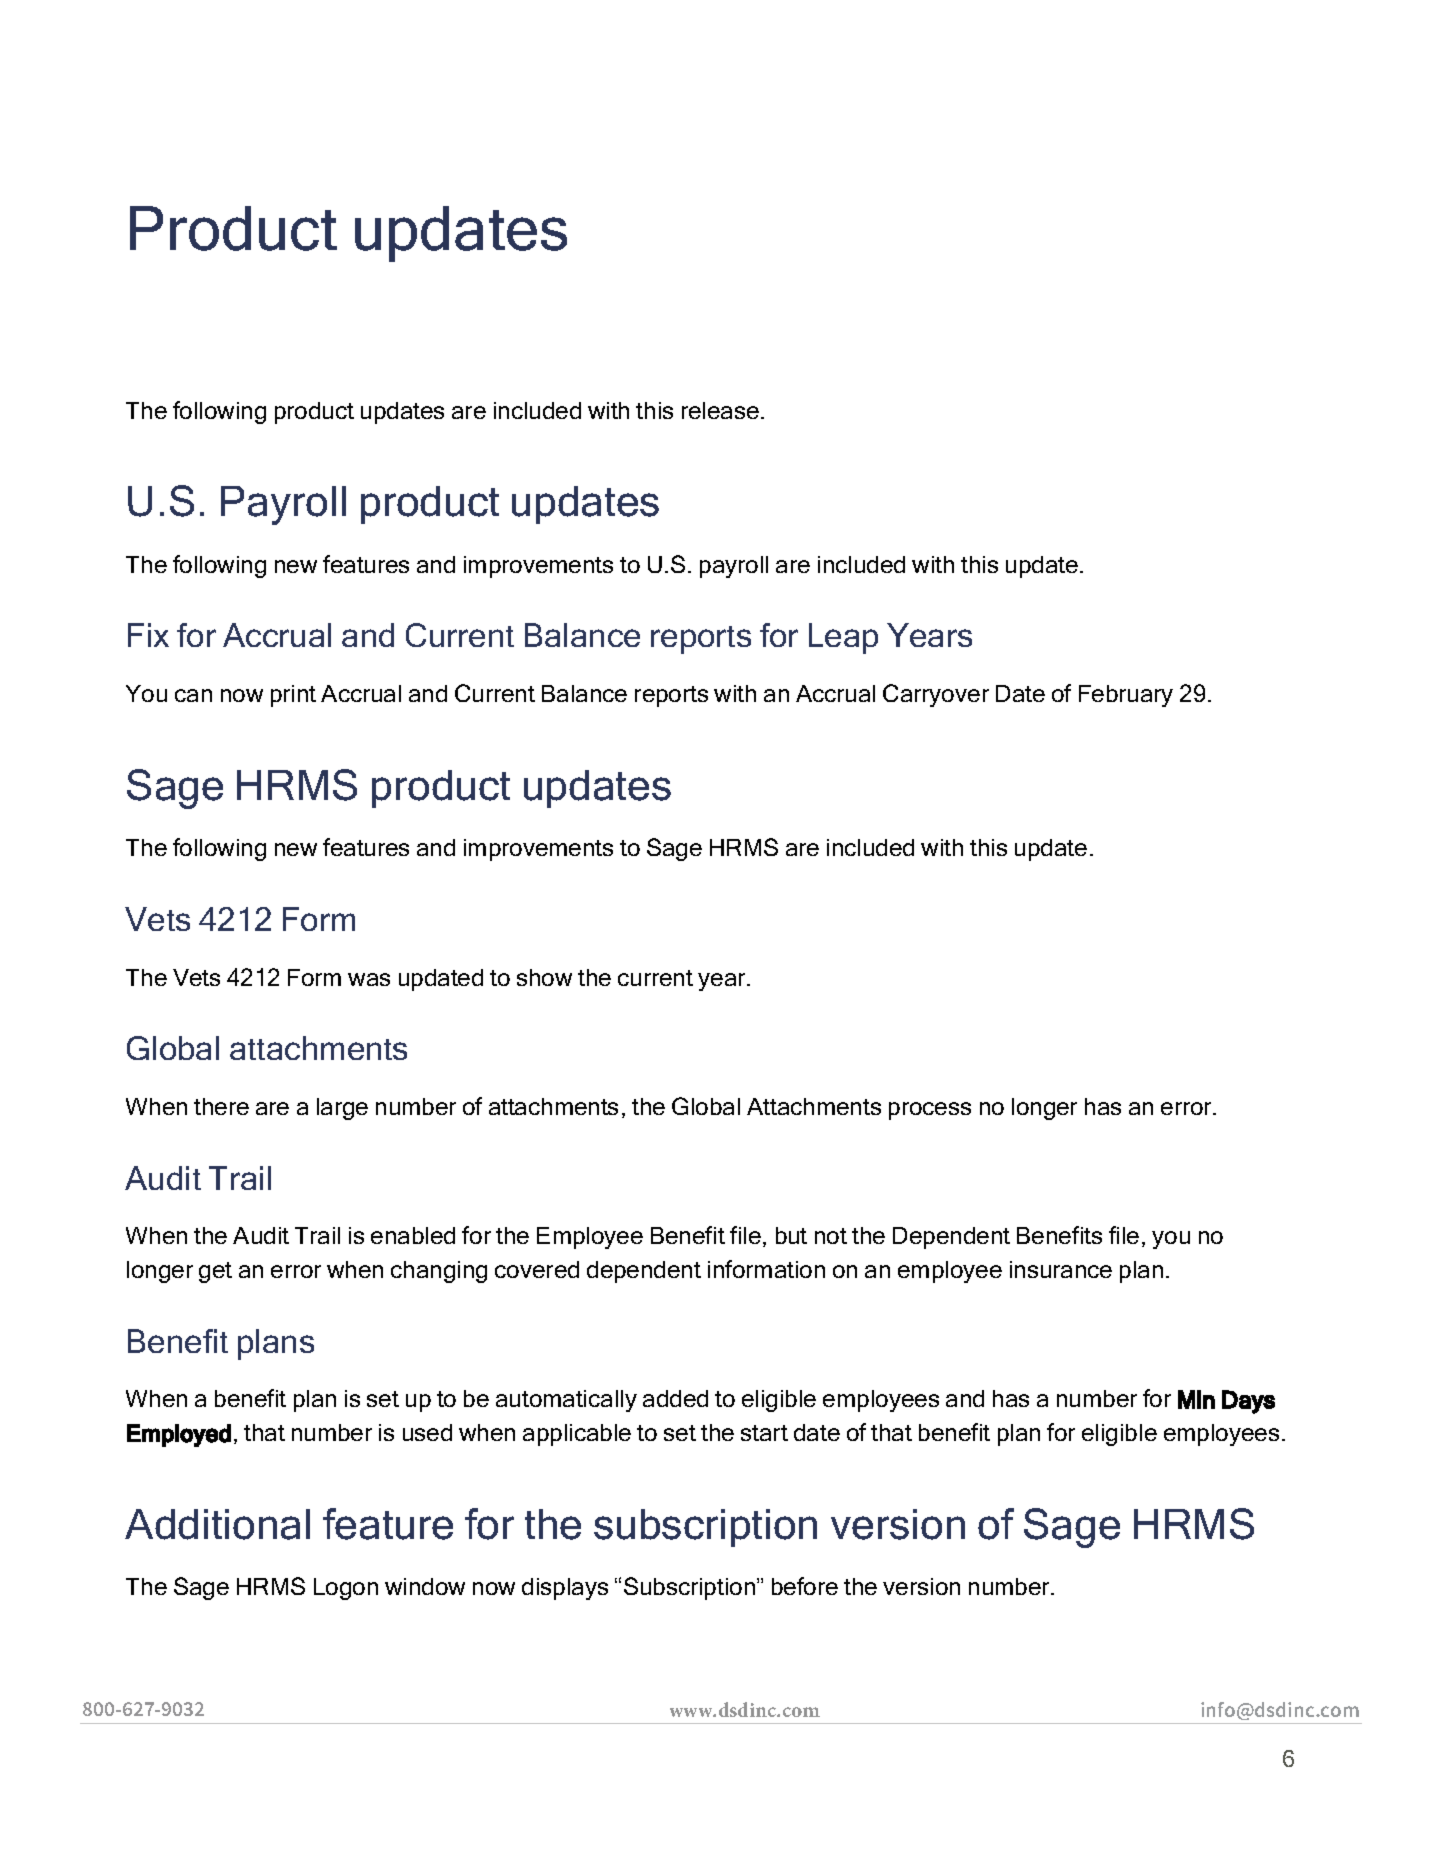 This screenshot has height=1871, width=1446. Describe the element at coordinates (791, 1235) in the screenshot. I see `but` at that location.
